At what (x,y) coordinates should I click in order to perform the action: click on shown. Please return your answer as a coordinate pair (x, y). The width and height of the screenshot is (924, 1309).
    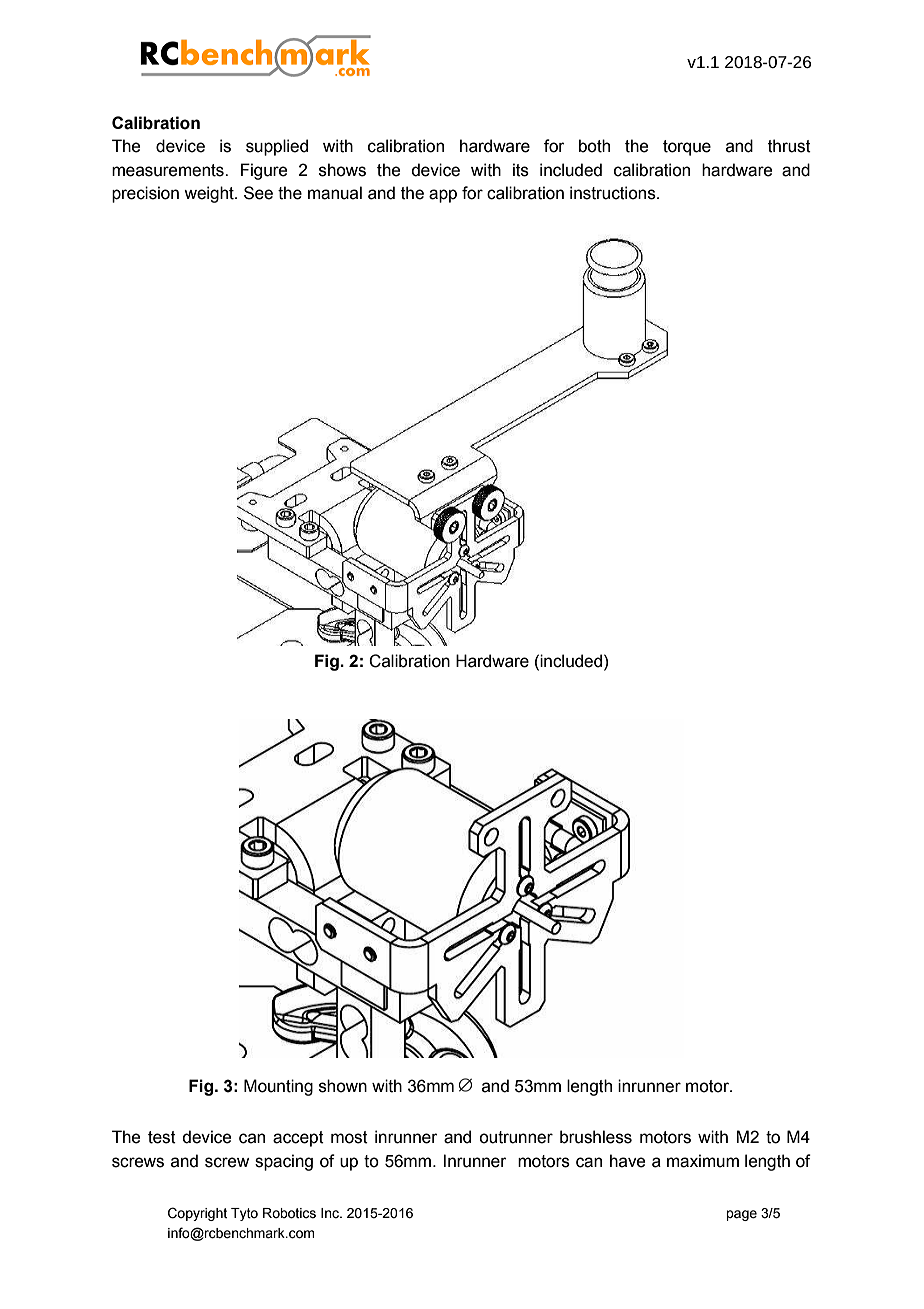
    Looking at the image, I should click on (343, 1086).
